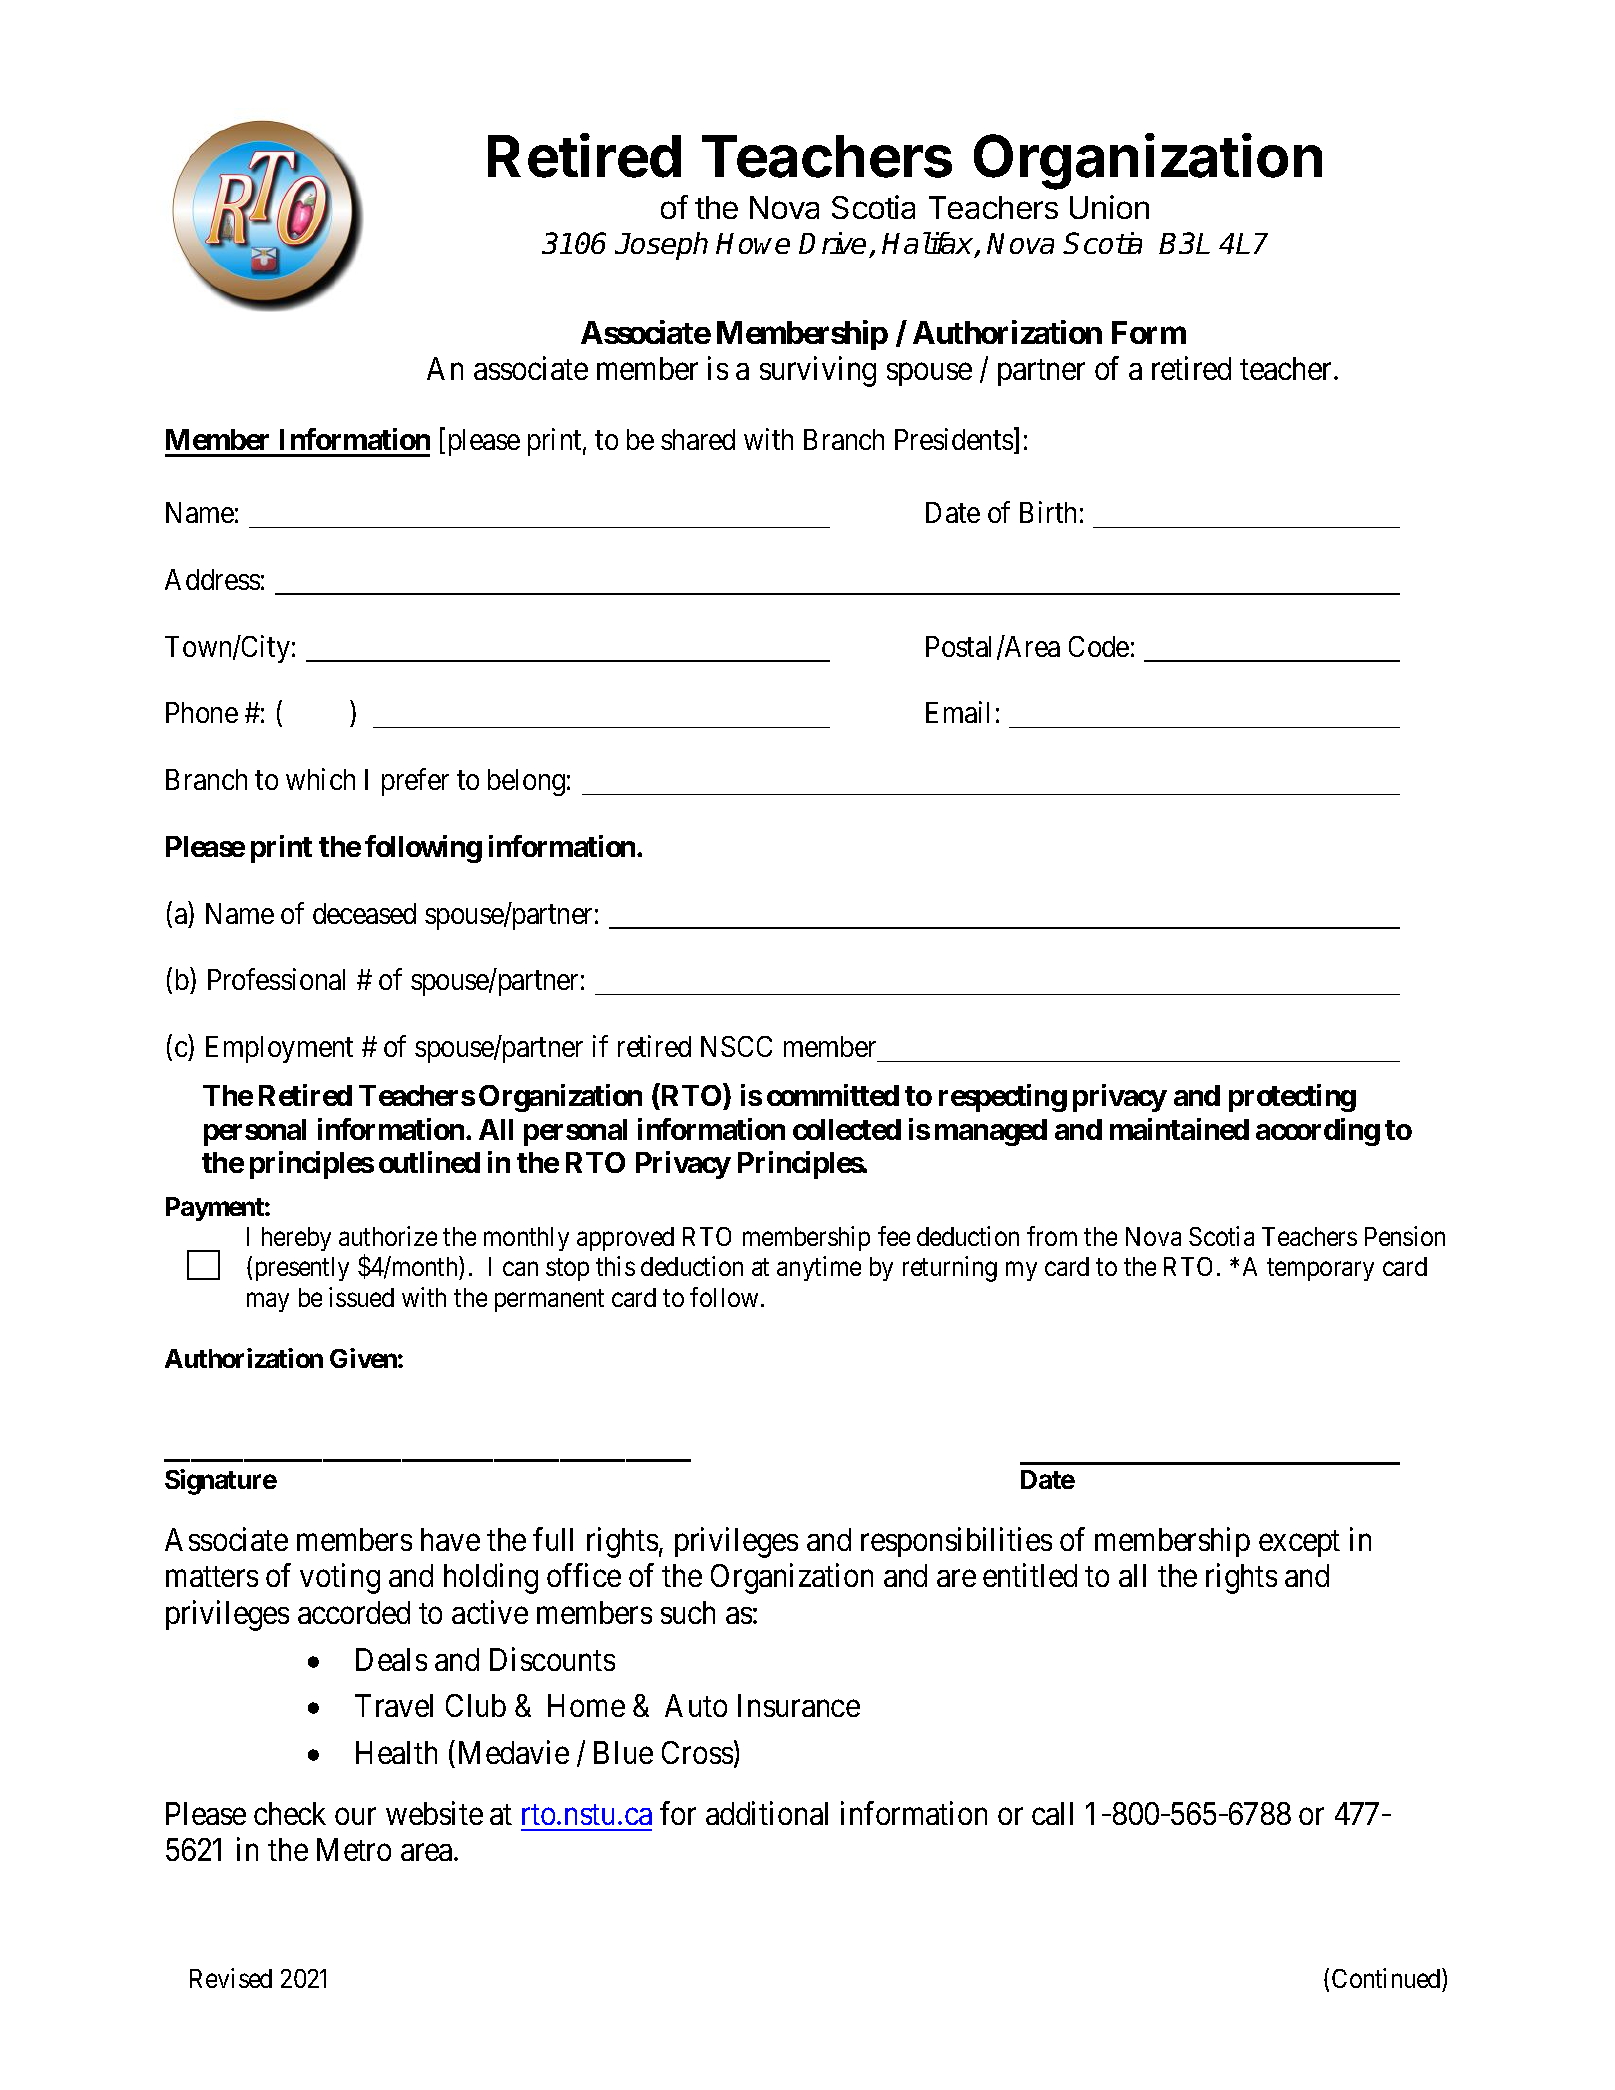 This document has height=2090, width=1615. What do you see at coordinates (833, 1095) in the document?
I see `committed` at bounding box center [833, 1095].
